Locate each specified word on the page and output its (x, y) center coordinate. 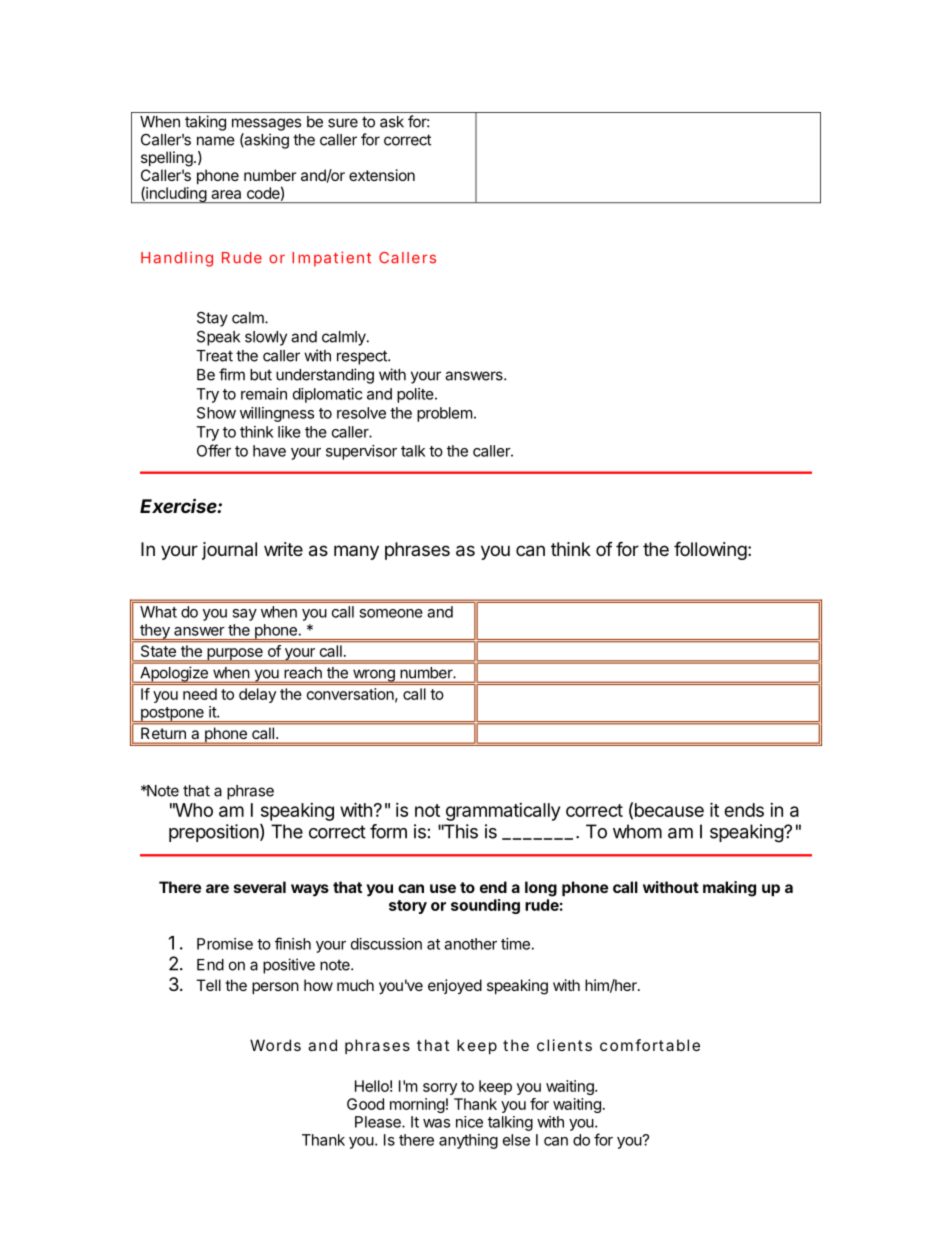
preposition (214, 833)
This (459, 831)
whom (637, 831)
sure (343, 123)
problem (445, 414)
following (710, 550)
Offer (214, 450)
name (216, 141)
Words (275, 1045)
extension (382, 175)
